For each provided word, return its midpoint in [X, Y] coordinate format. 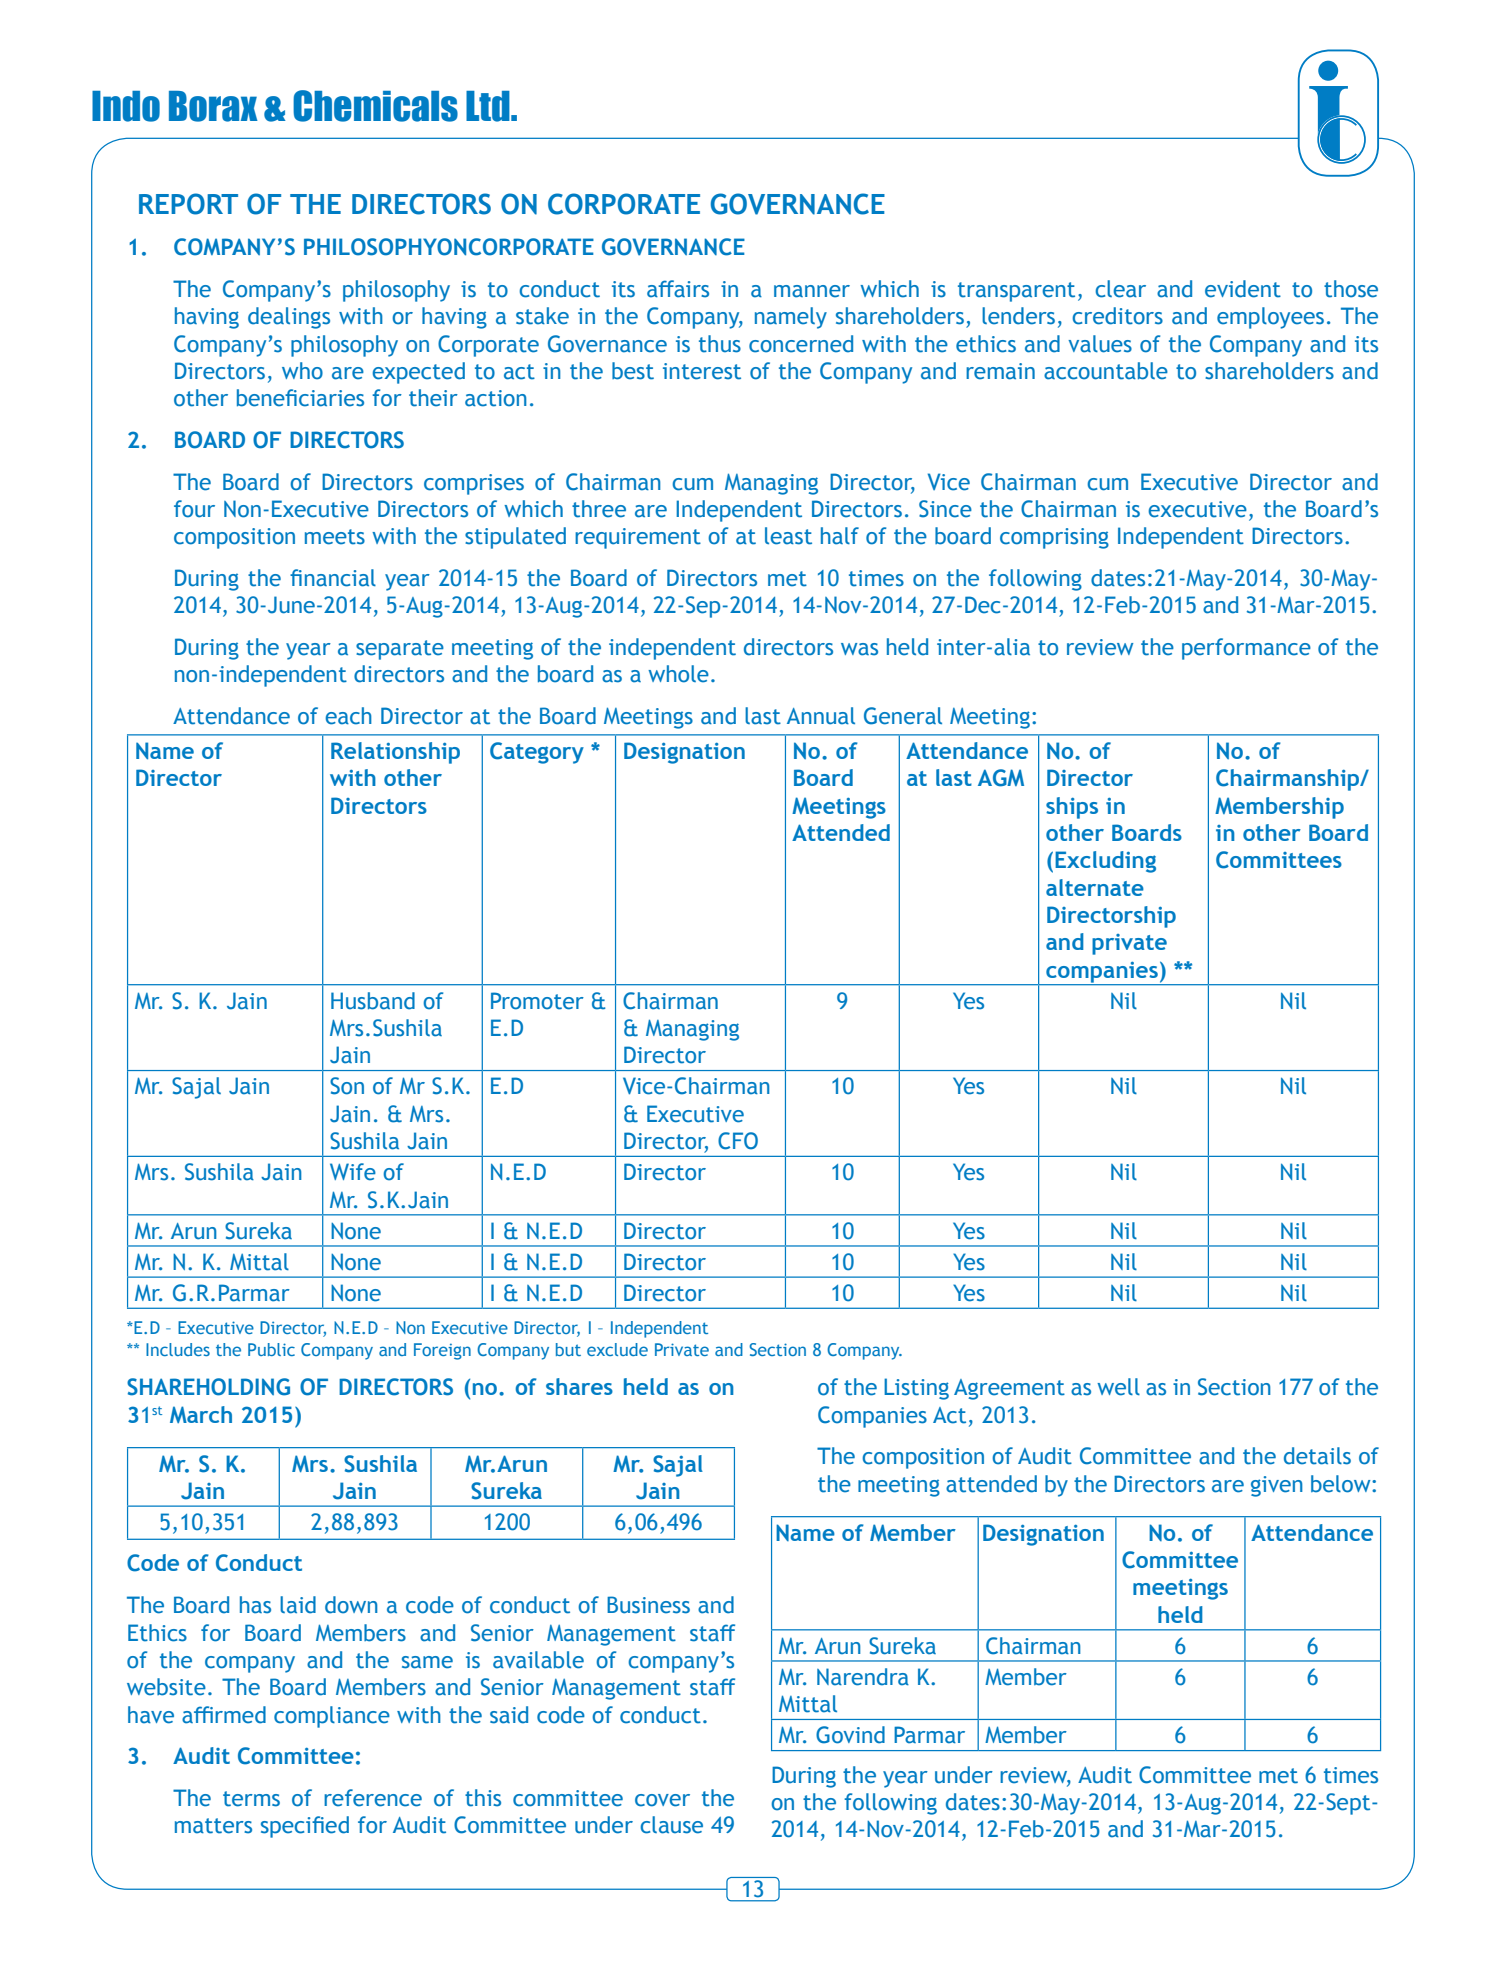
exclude [617, 1349]
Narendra [863, 1677]
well [1118, 1387]
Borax [213, 106]
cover [662, 1800]
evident [1243, 289]
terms [251, 1799]
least [788, 536]
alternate [1095, 887]
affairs [678, 289]
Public [271, 1349]
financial [333, 578]
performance [1246, 649]
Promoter [537, 1001]
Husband [373, 1001]
